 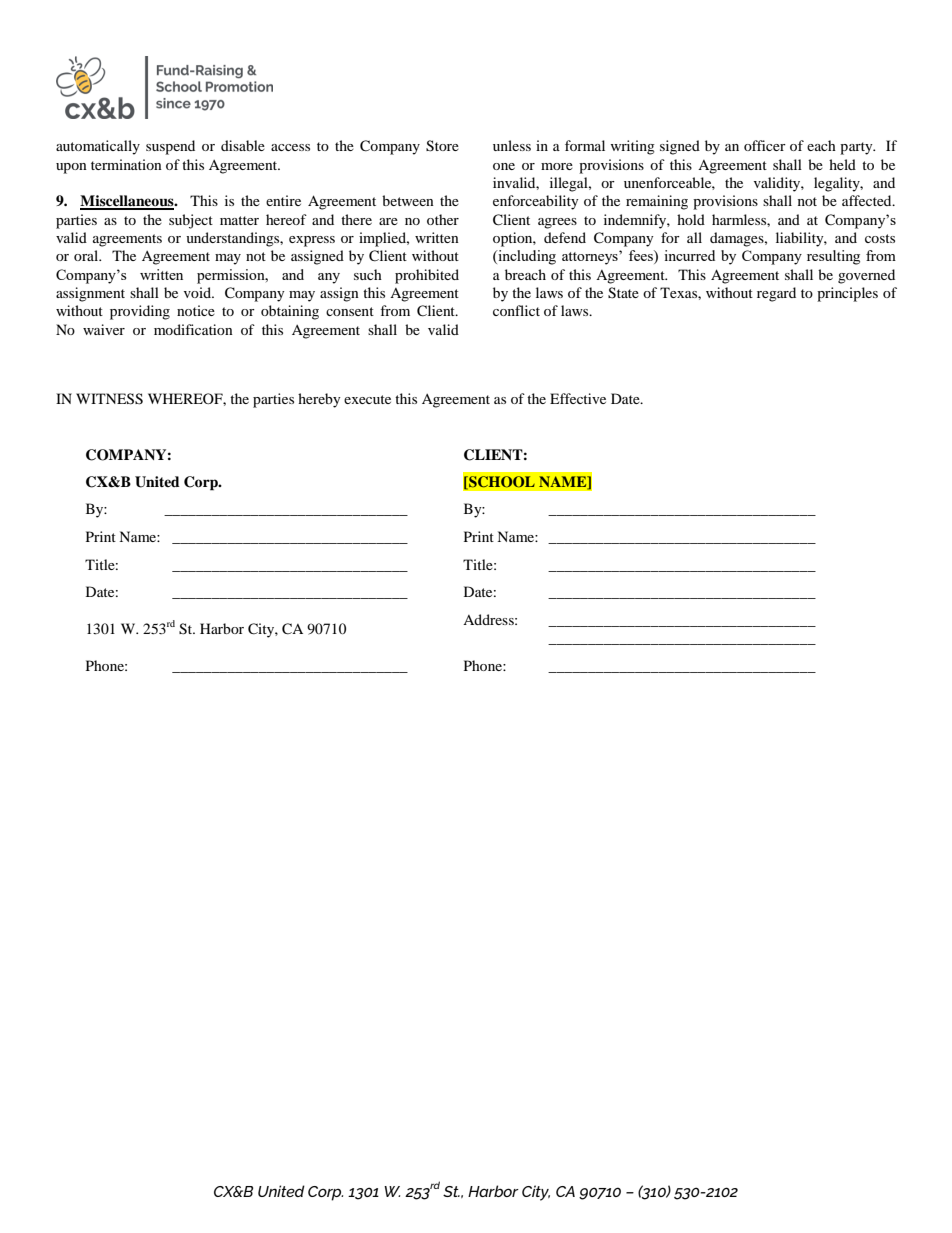 I want to click on regard, so click(x=776, y=294).
